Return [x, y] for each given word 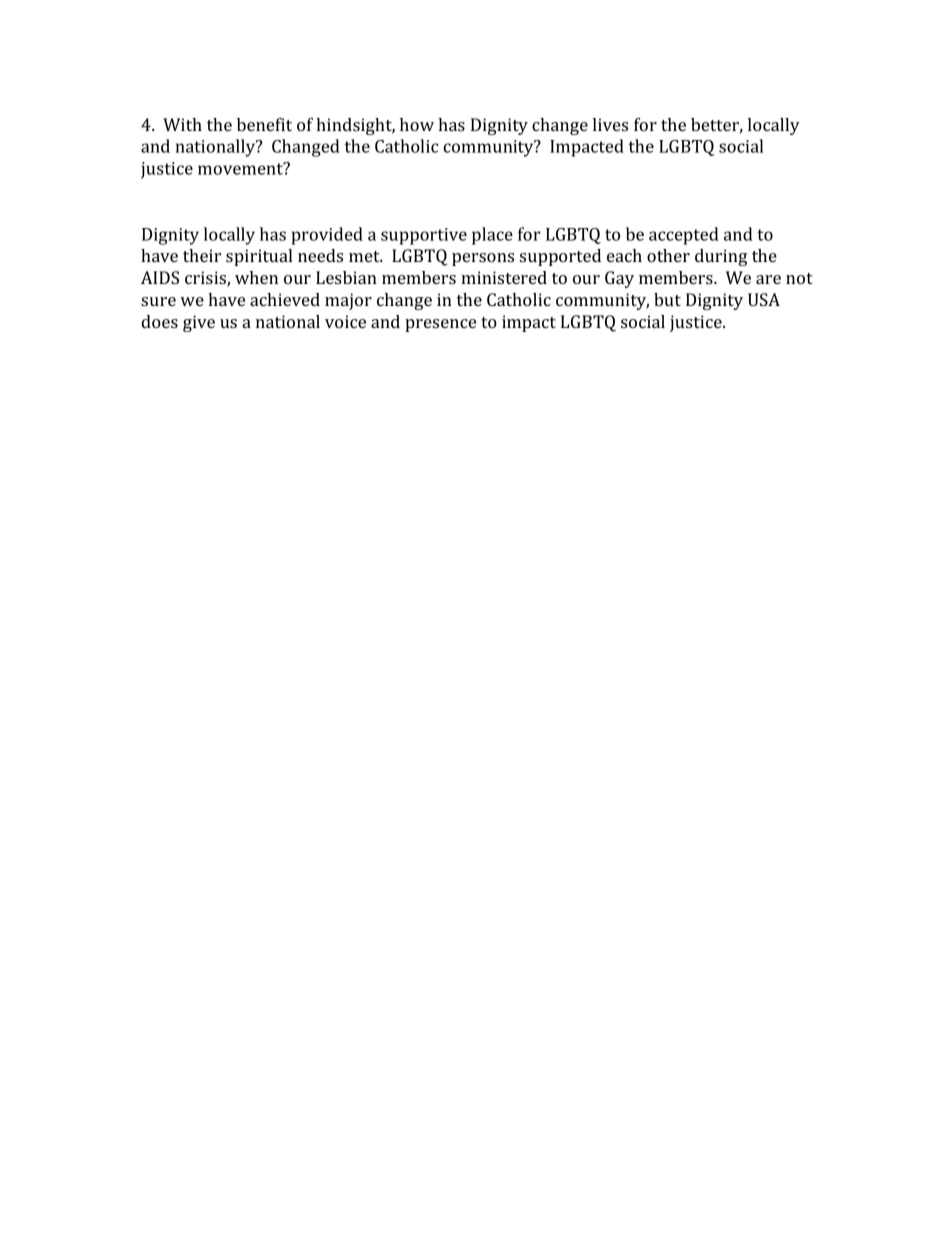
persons [483, 259]
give [199, 323]
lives [610, 124]
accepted [684, 236]
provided [327, 236]
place [492, 236]
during [721, 257]
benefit [264, 124]
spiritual [259, 257]
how [417, 124]
